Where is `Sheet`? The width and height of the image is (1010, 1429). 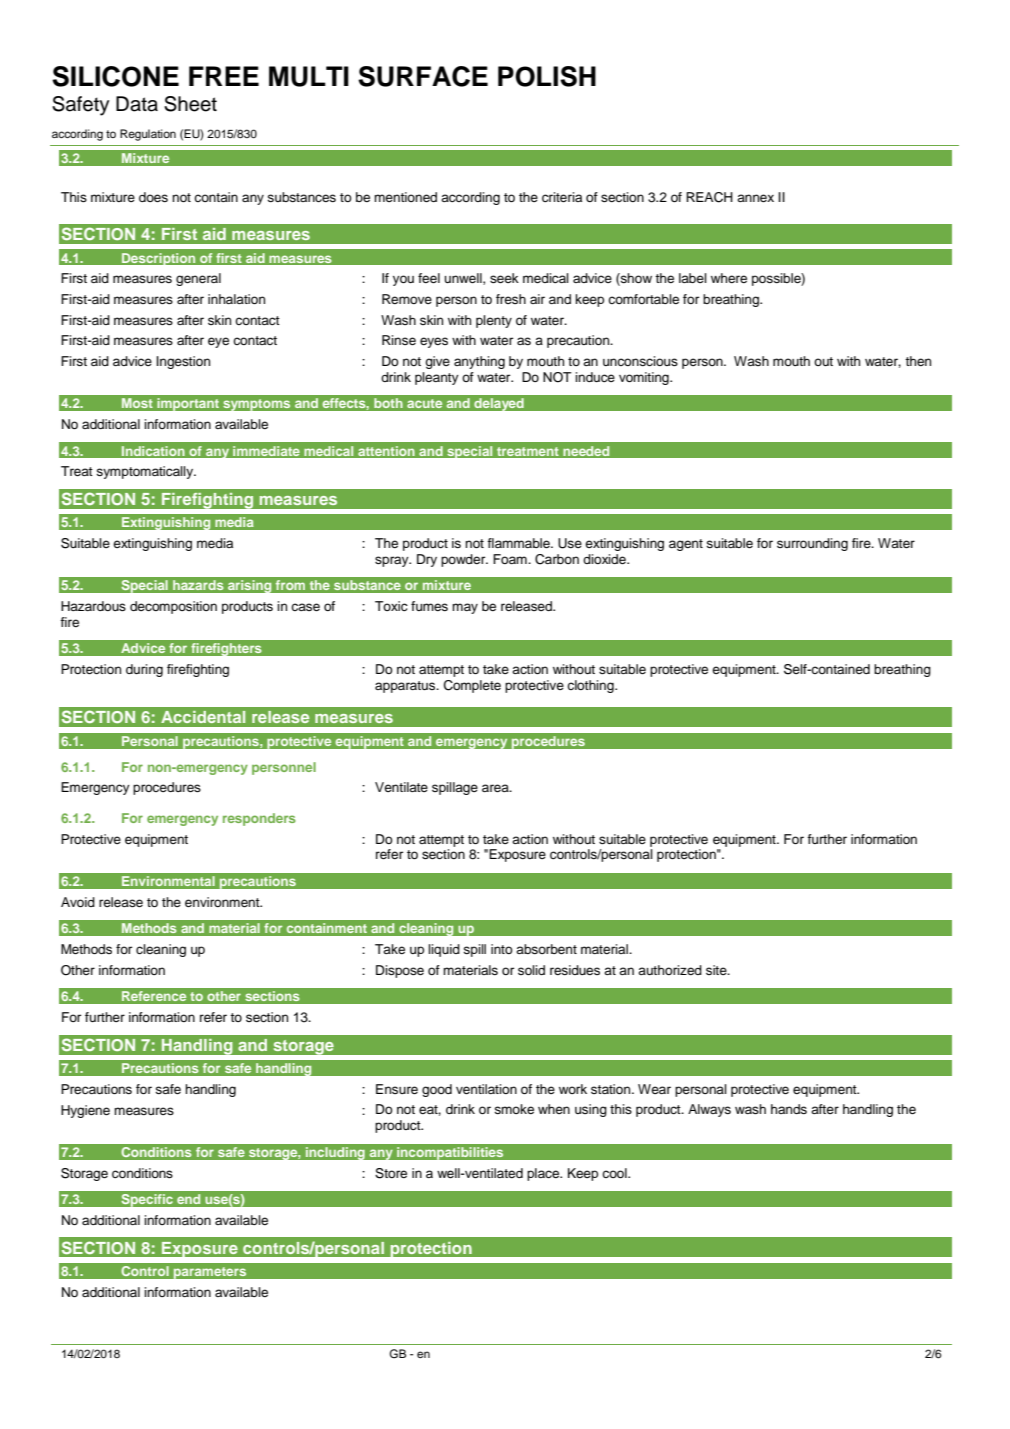
Sheet is located at coordinates (190, 104).
